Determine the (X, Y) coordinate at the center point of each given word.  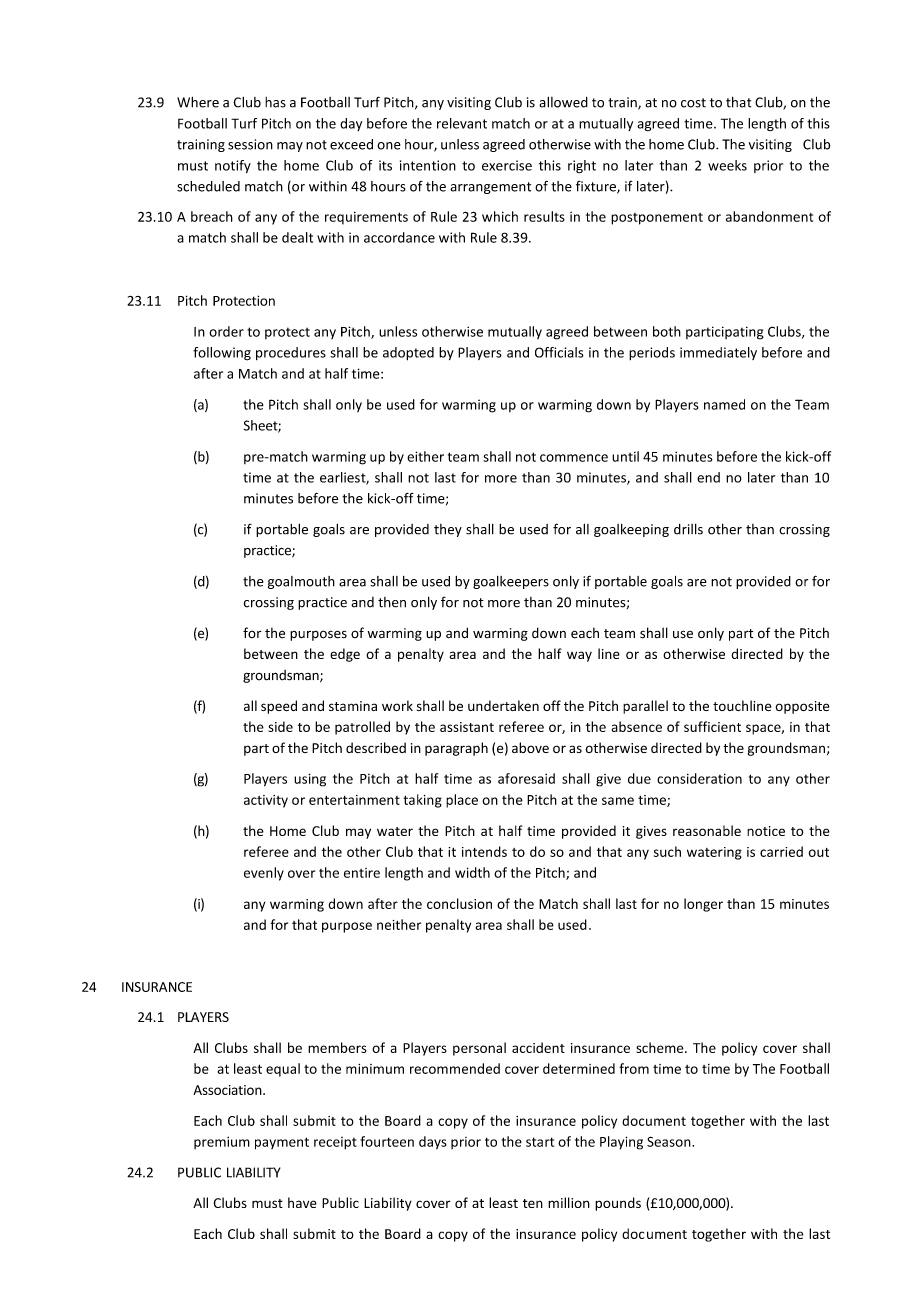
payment (282, 1143)
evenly (264, 874)
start (540, 1142)
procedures (291, 353)
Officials (559, 352)
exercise (507, 165)
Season (670, 1141)
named (724, 404)
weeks (727, 165)
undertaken (503, 705)
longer (703, 905)
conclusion (459, 903)
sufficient (712, 726)
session (250, 144)
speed (279, 707)
